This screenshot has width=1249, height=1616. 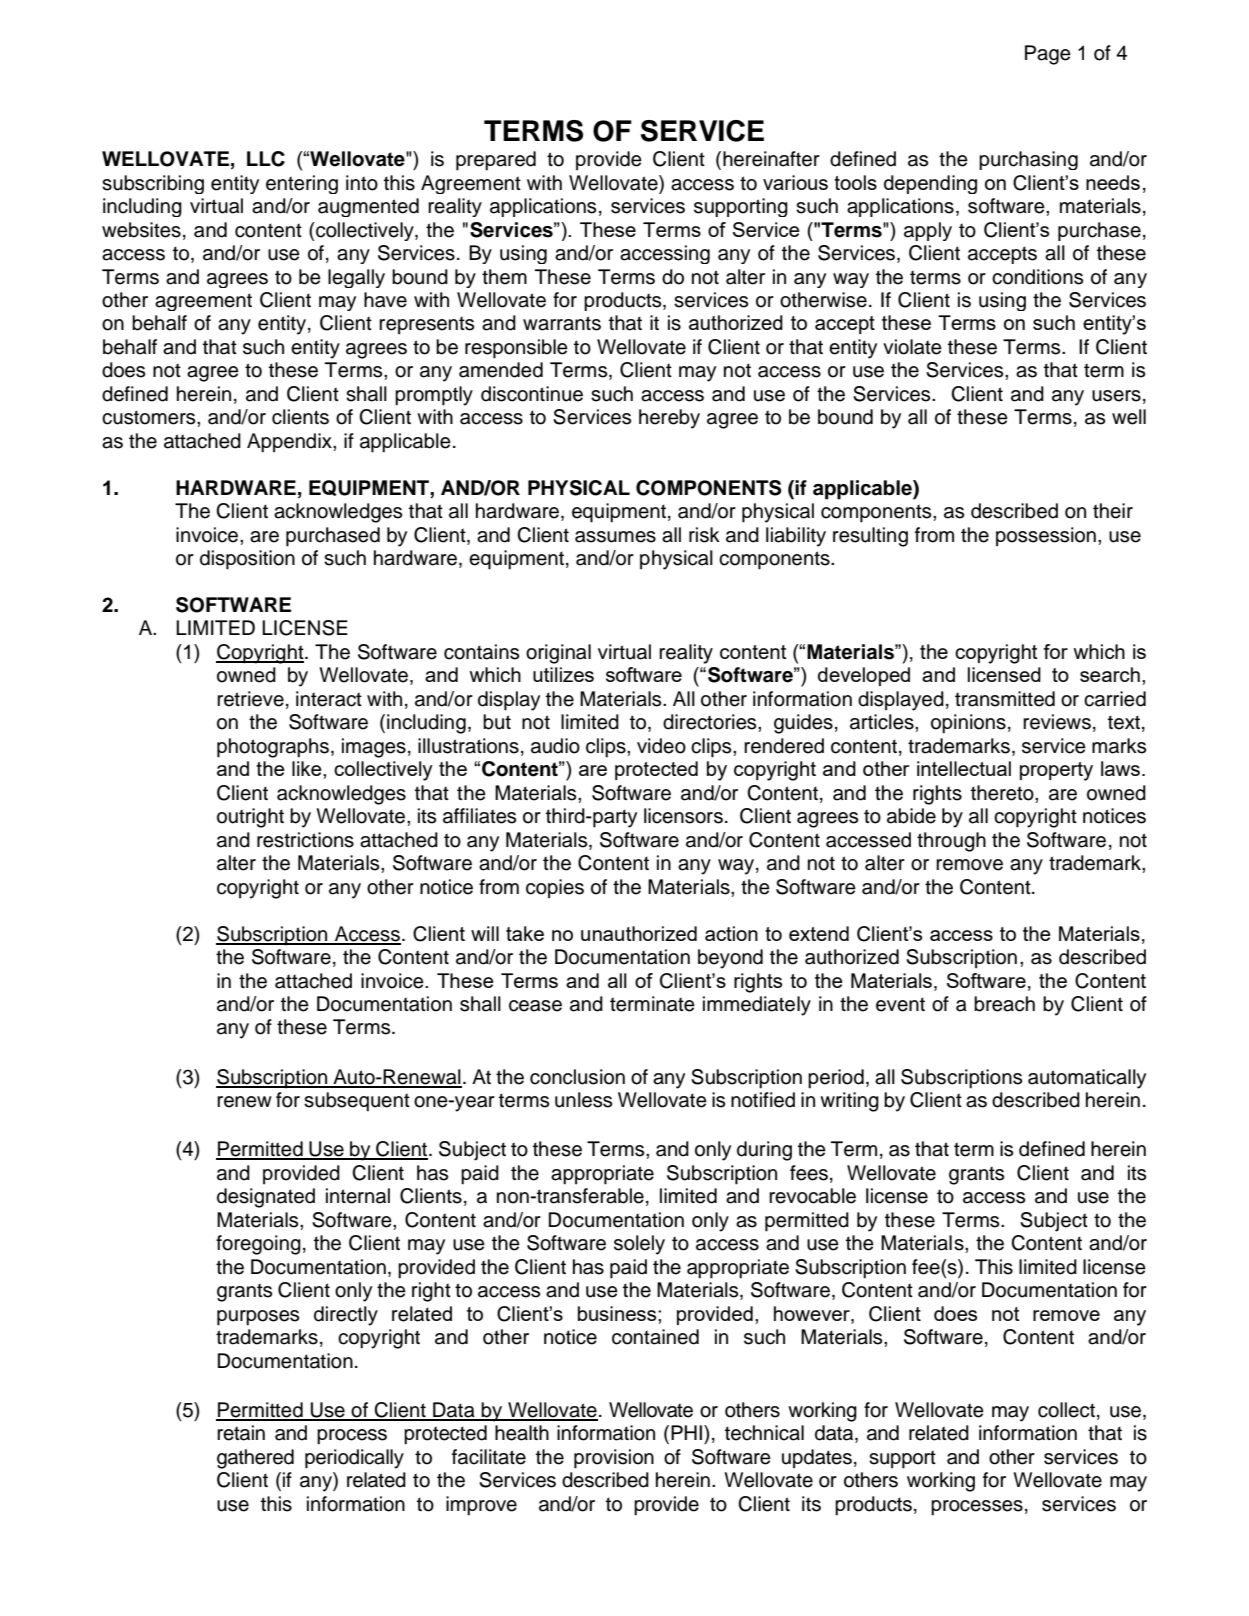 What do you see at coordinates (255, 1459) in the screenshot?
I see `gathered` at bounding box center [255, 1459].
